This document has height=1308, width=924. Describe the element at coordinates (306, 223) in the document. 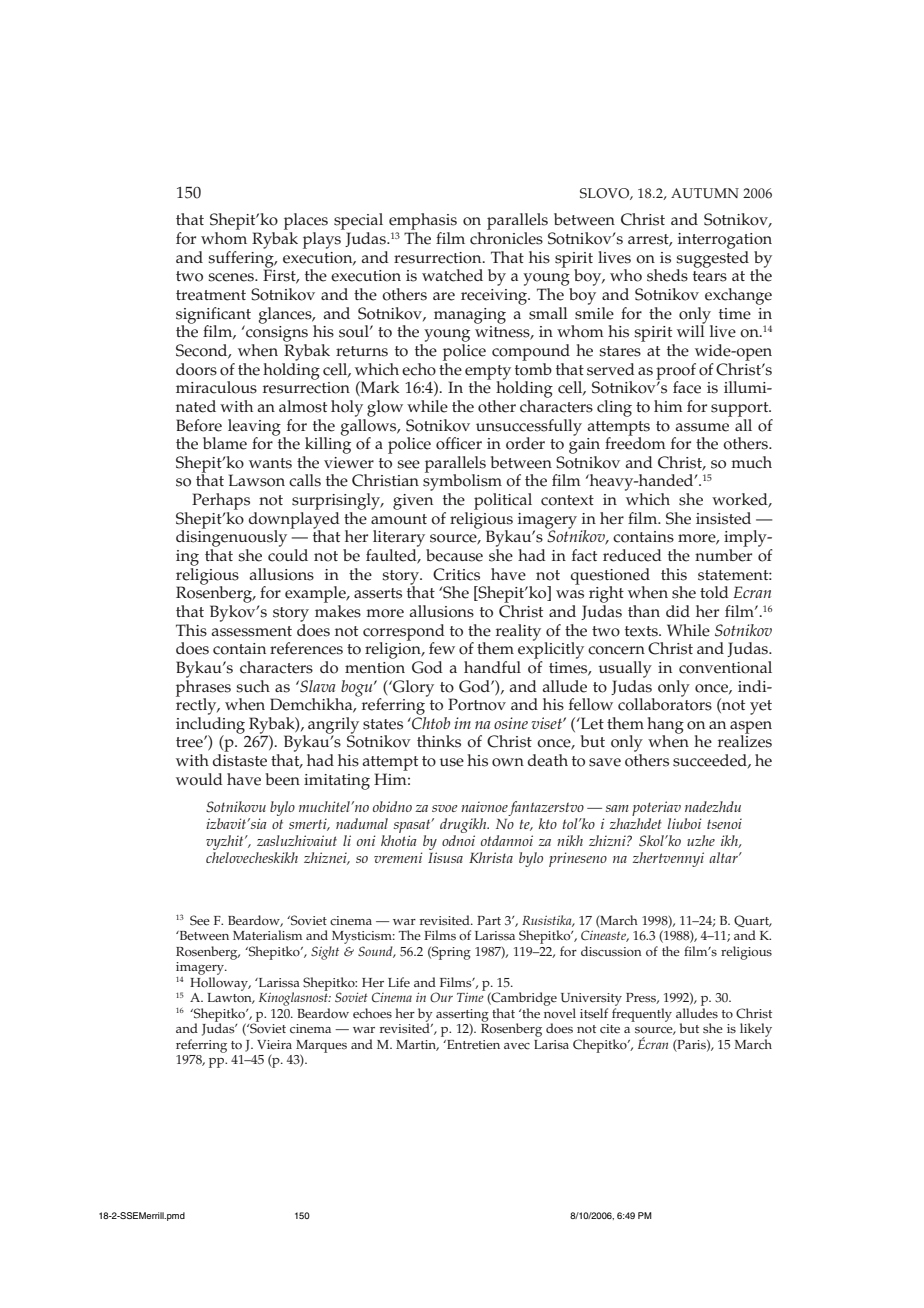

I see `places` at that location.
